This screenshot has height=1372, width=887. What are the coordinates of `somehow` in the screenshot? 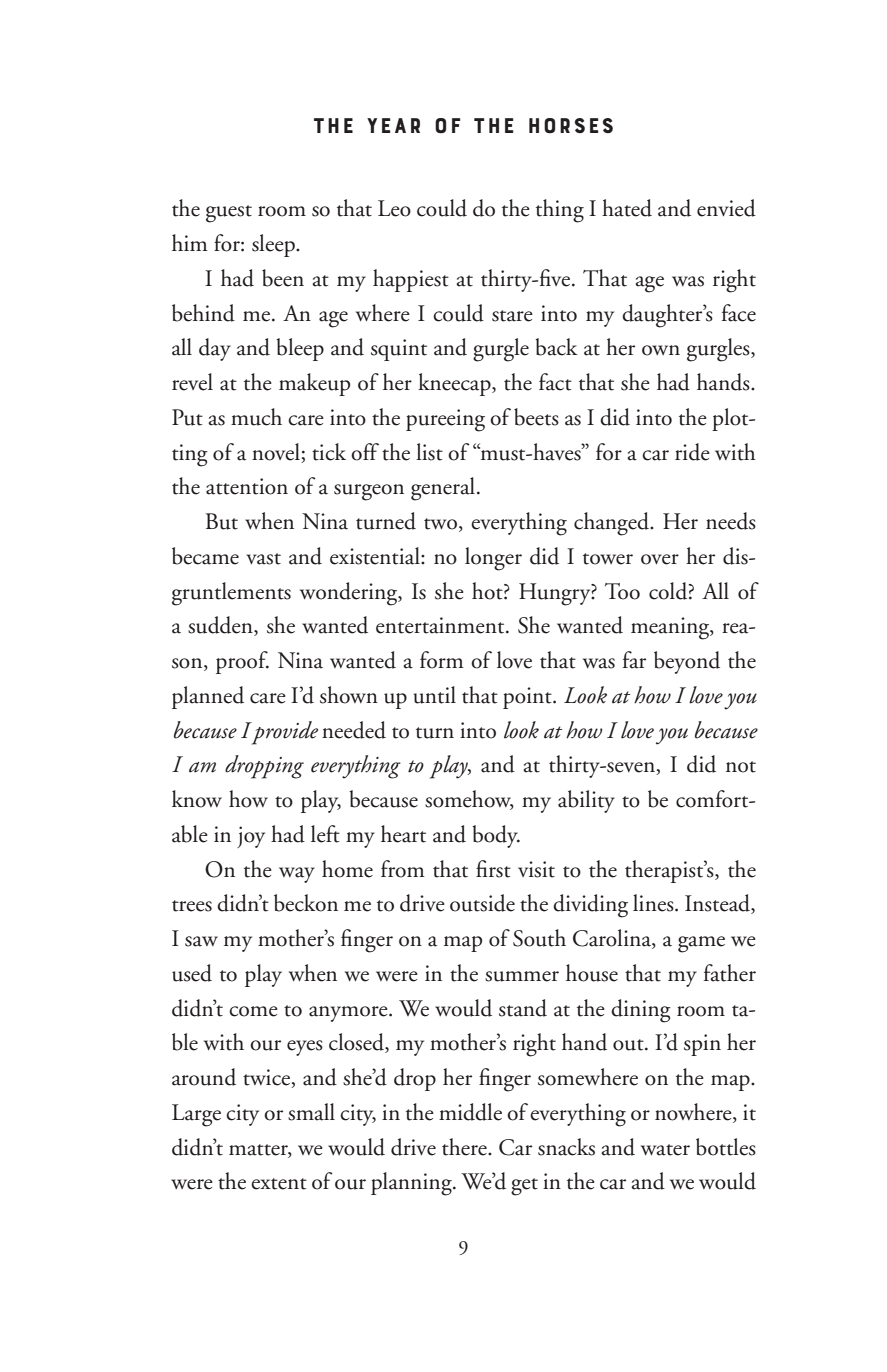 It's located at (469, 800).
